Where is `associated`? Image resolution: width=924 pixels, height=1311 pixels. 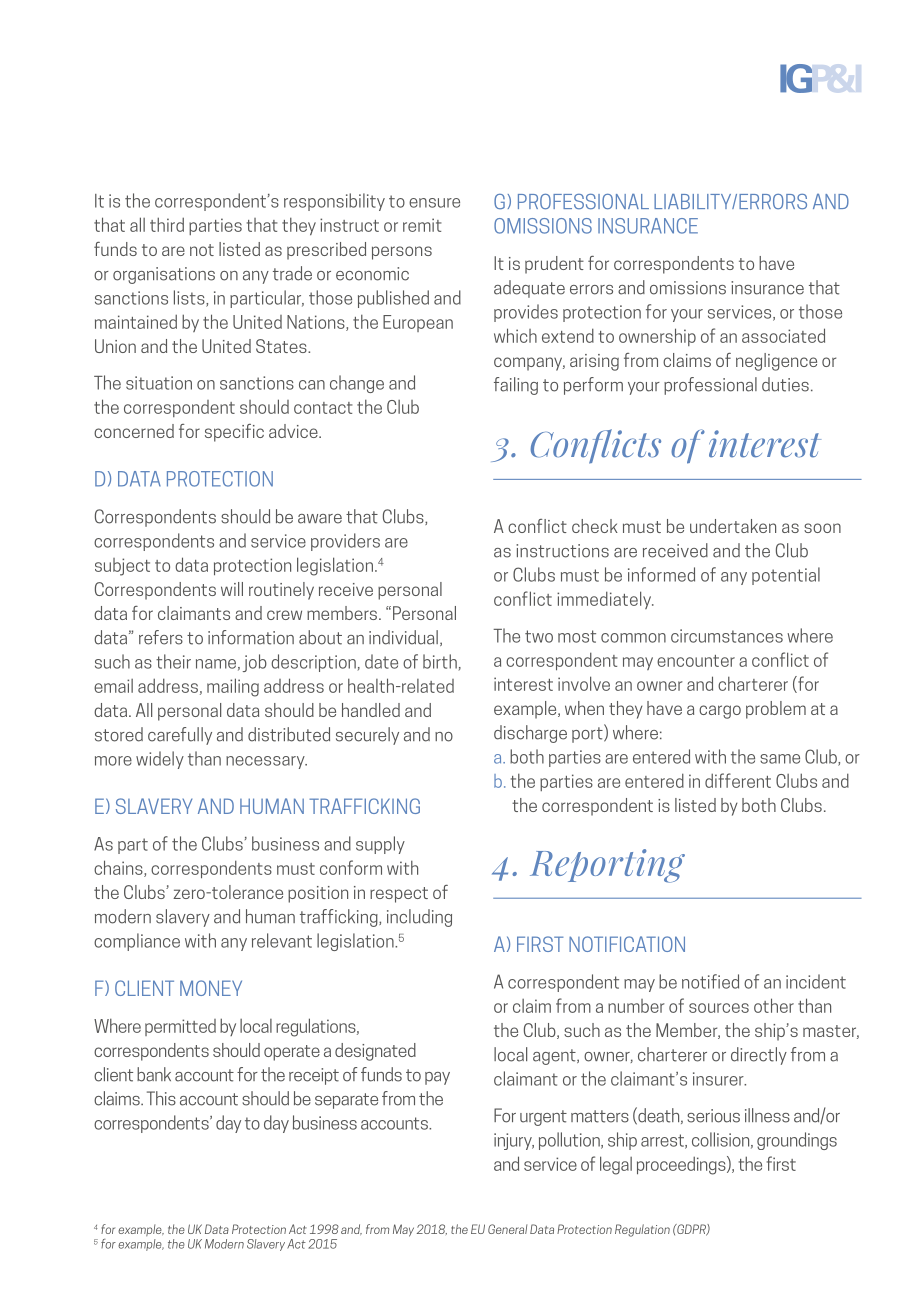
associated is located at coordinates (783, 335).
